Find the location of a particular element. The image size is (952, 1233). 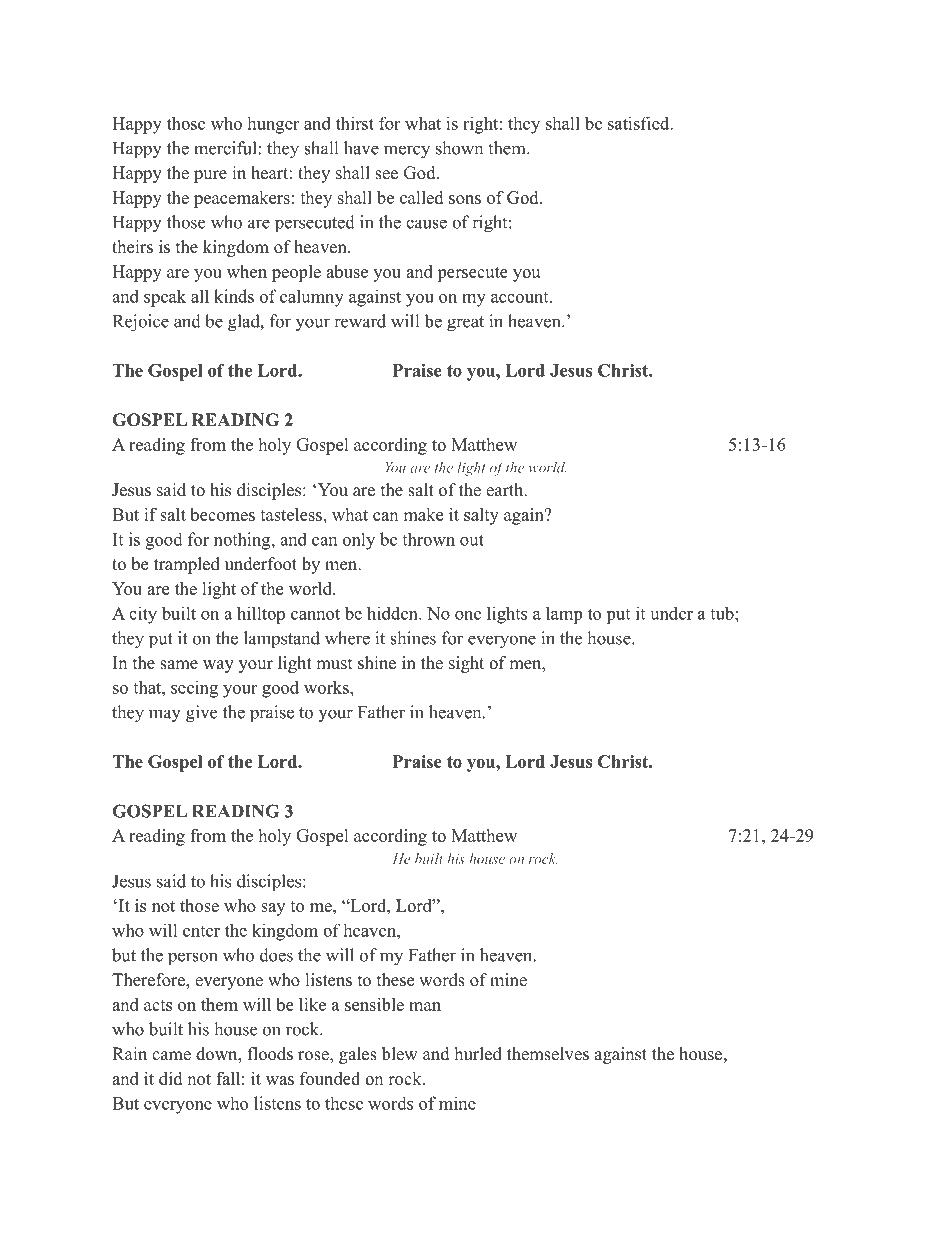

mercy is located at coordinates (407, 152).
